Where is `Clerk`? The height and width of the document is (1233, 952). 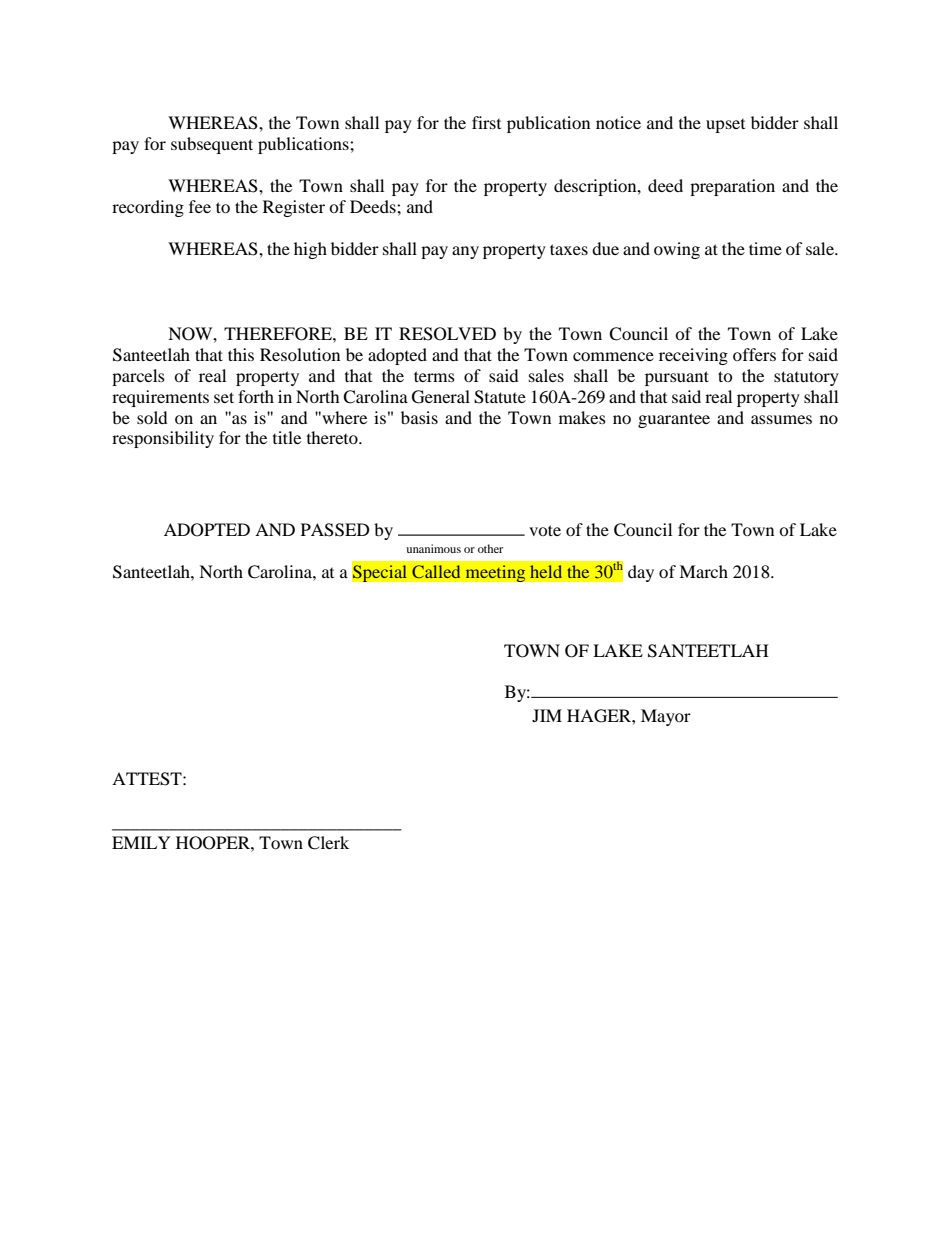
Clerk is located at coordinates (328, 843).
